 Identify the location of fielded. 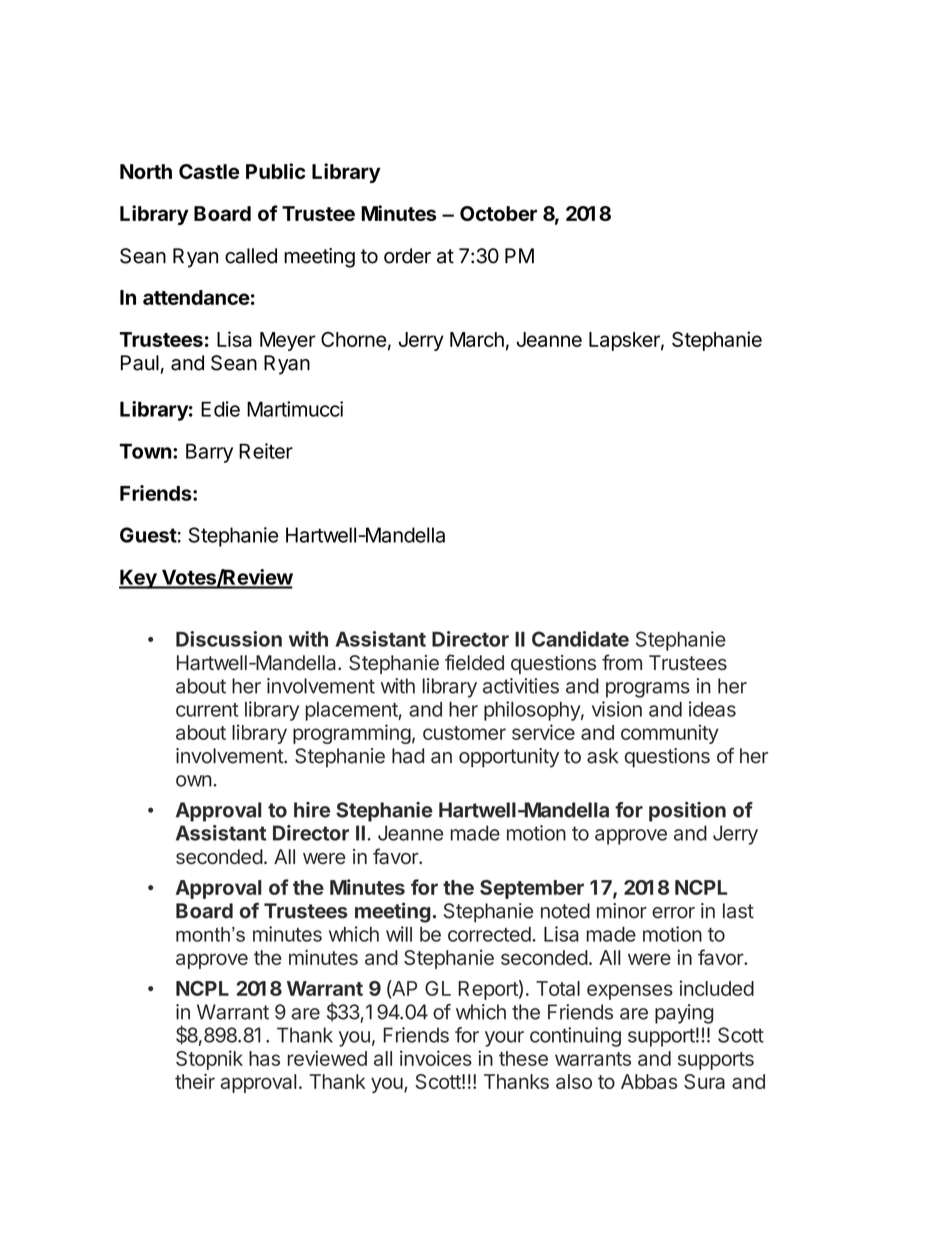
(474, 662).
